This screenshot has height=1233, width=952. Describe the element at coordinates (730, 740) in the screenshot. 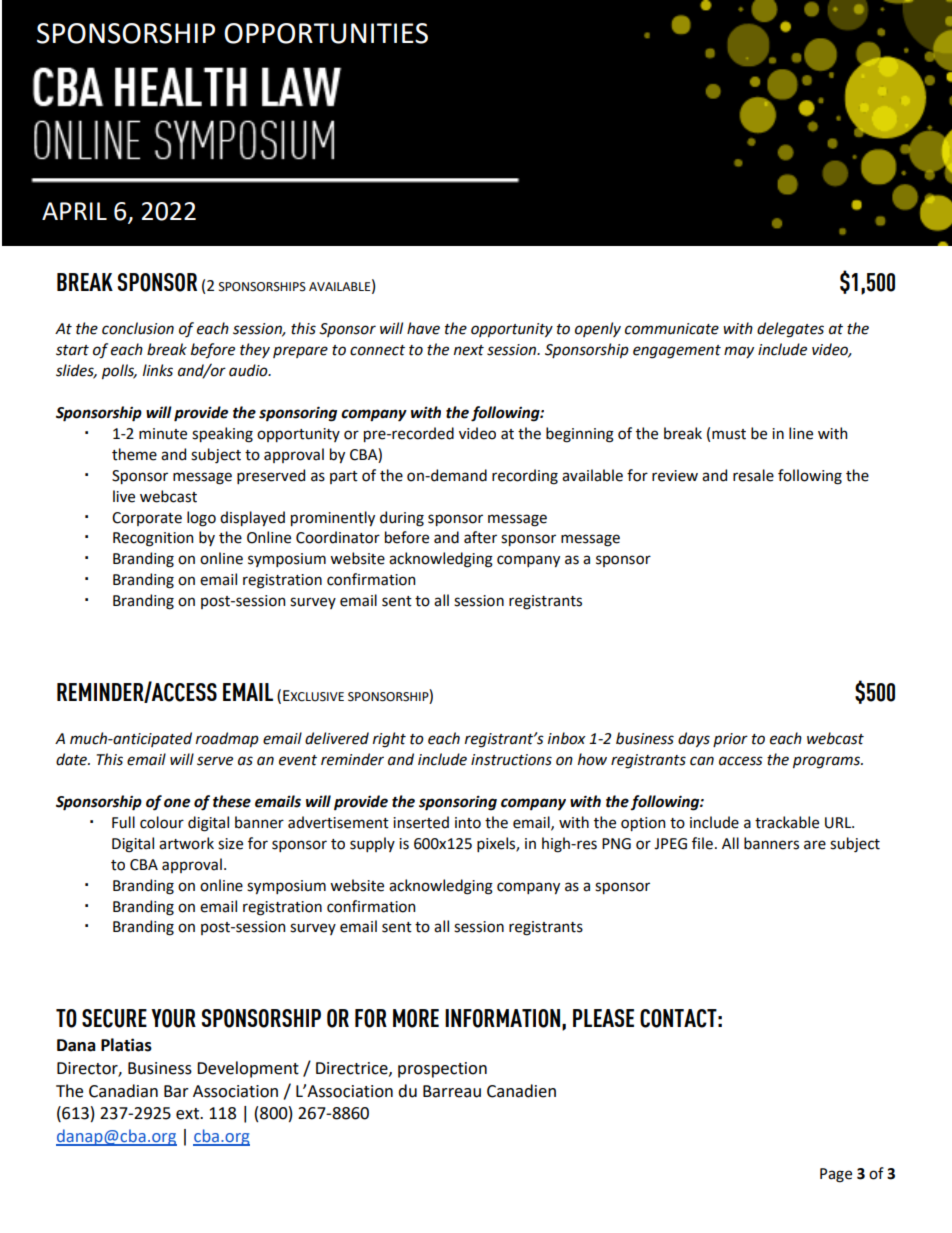

I see `prior` at that location.
